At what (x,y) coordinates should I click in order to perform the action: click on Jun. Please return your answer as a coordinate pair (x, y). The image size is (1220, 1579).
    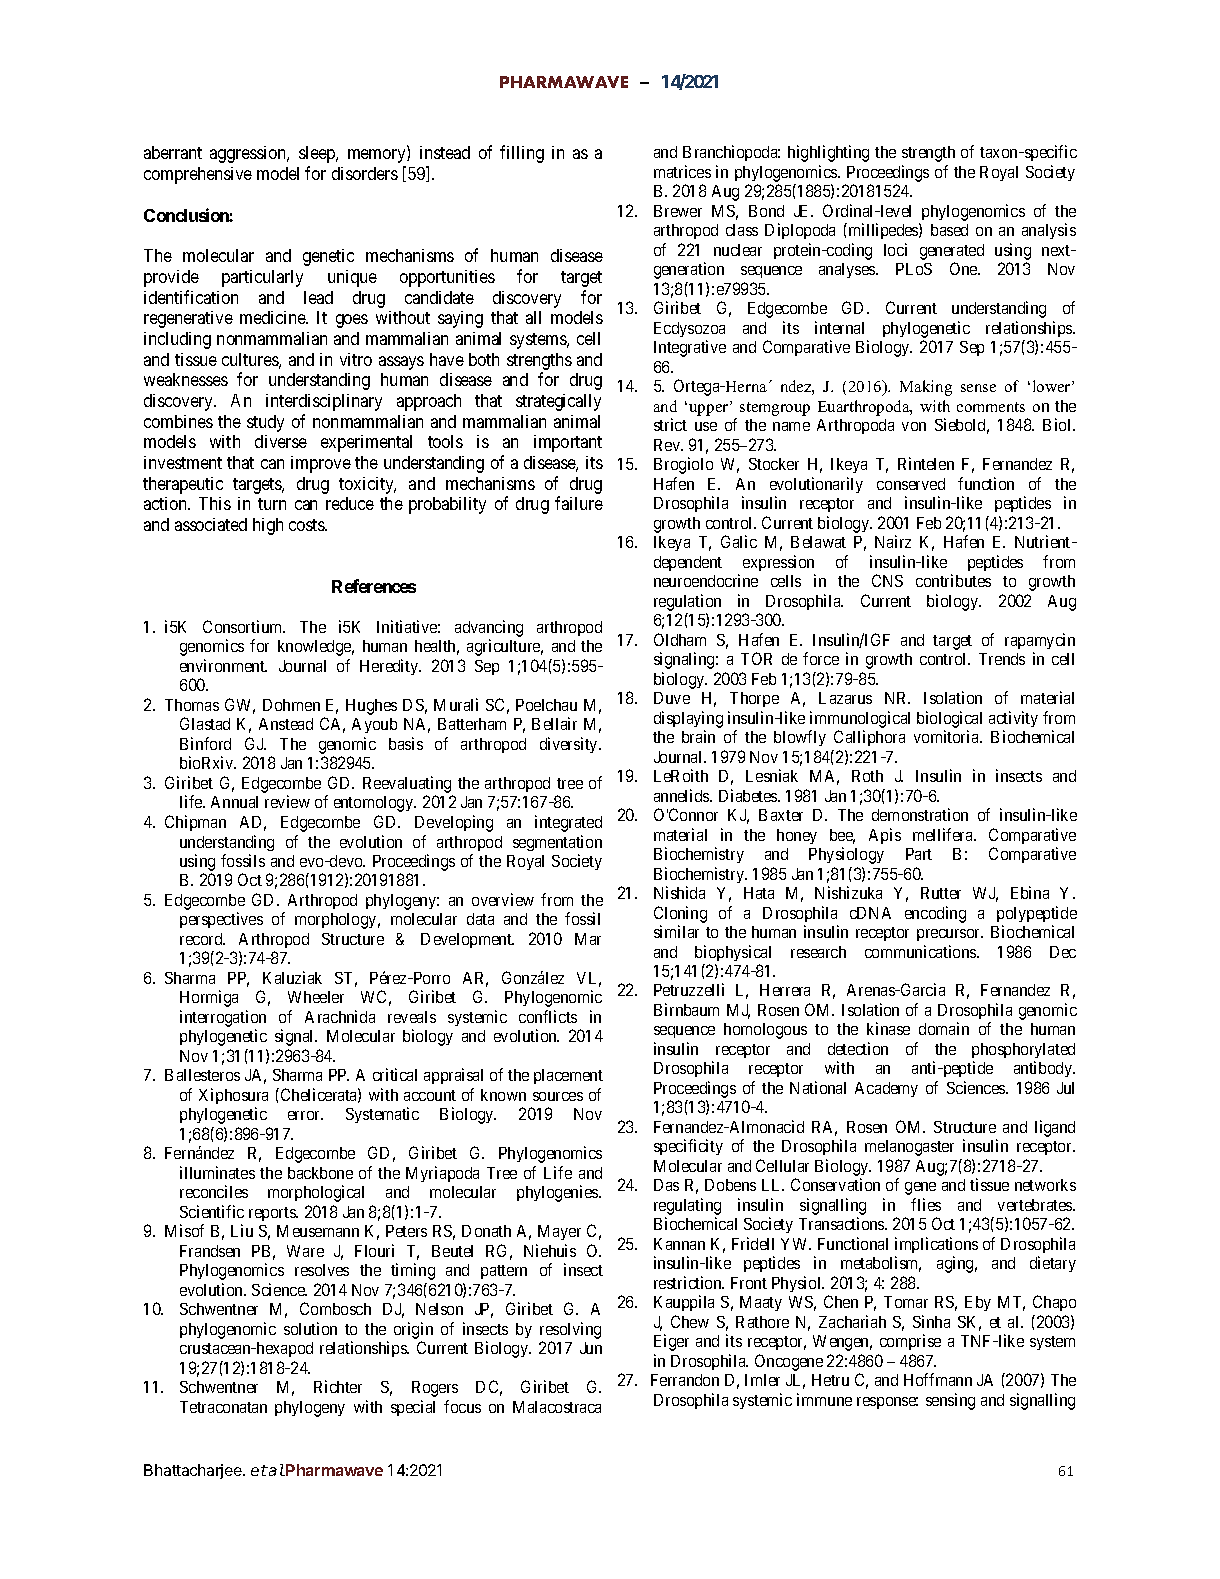
    Looking at the image, I should click on (591, 1348).
